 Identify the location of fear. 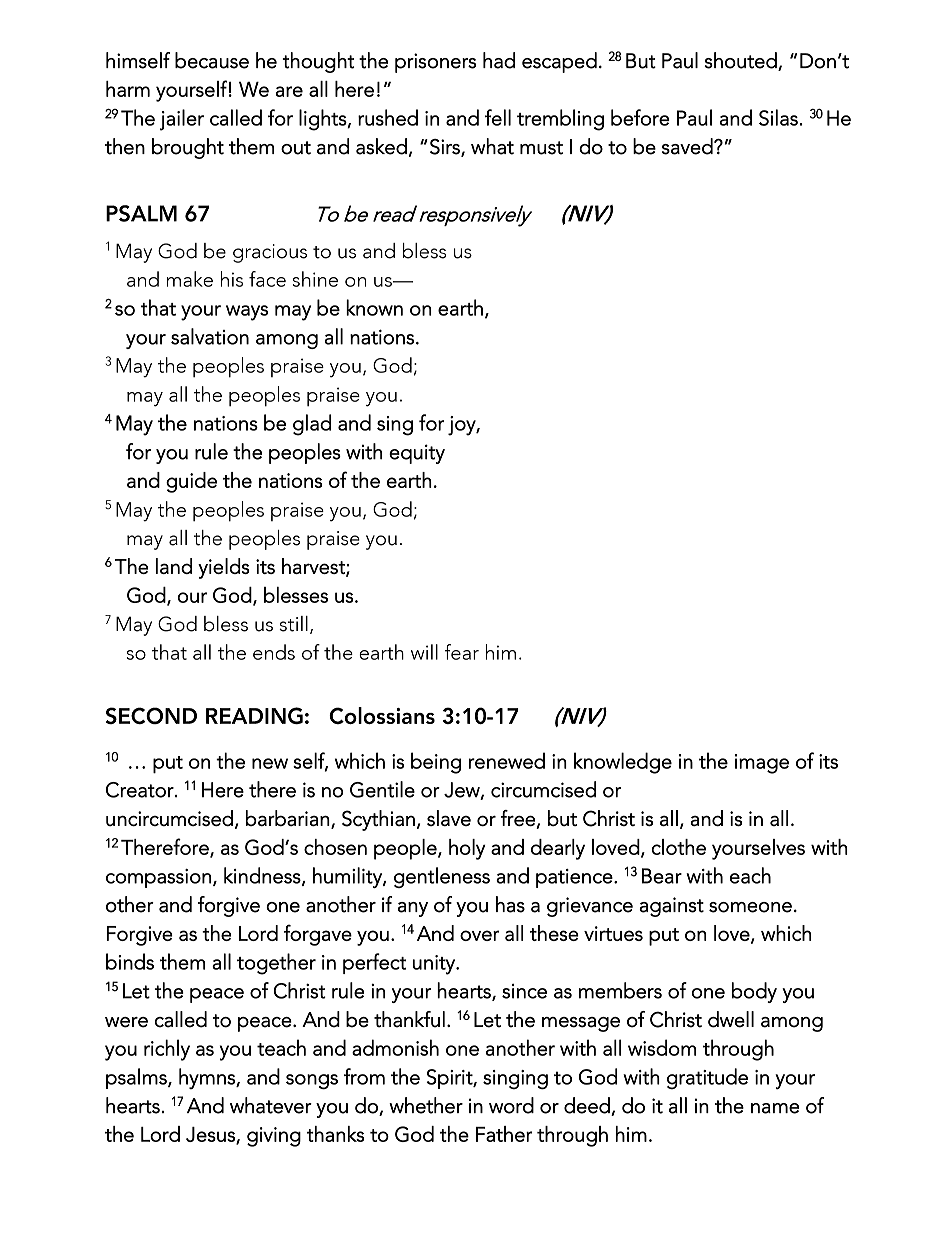
(462, 652).
